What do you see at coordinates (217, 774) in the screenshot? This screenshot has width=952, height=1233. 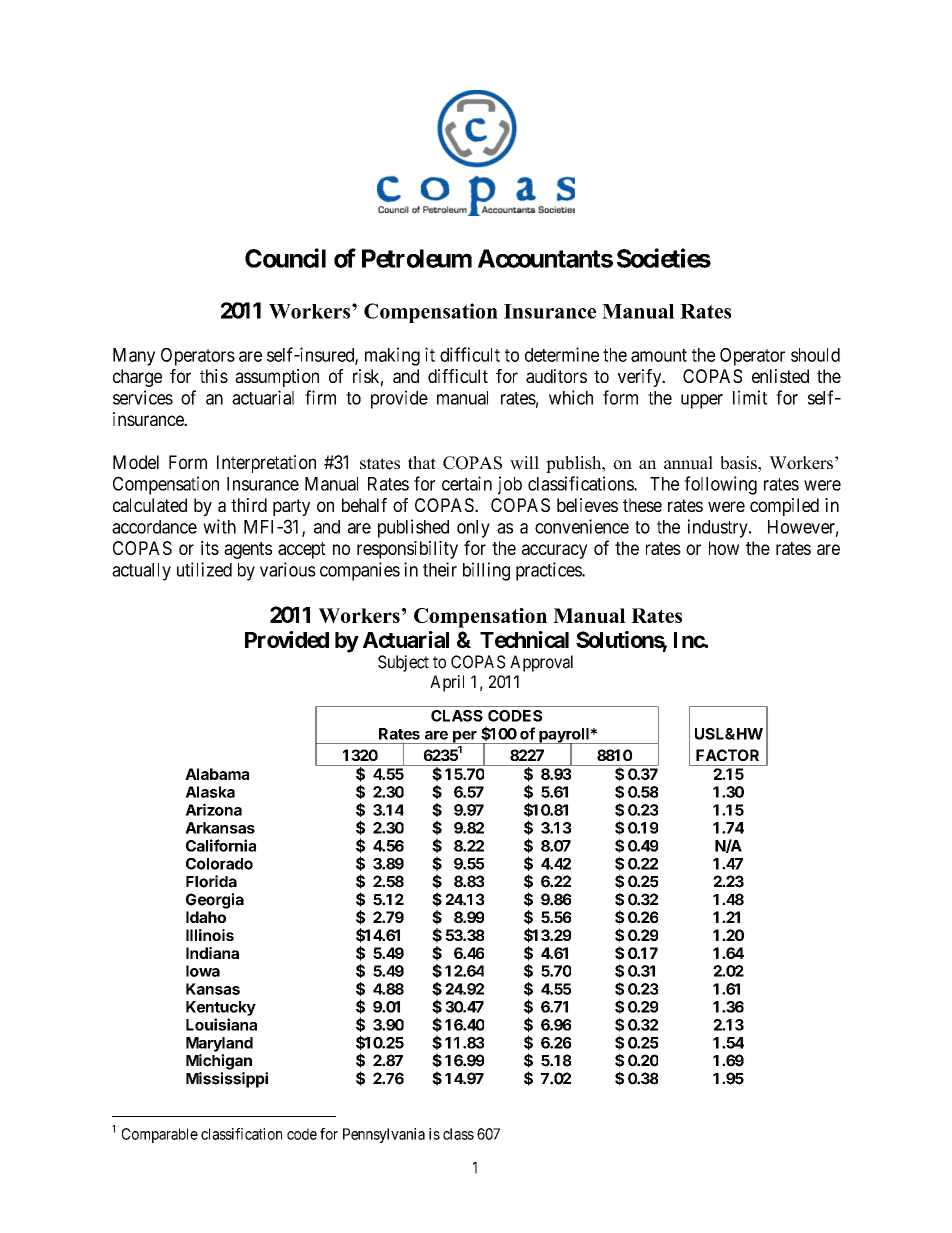 I see `Alabama` at bounding box center [217, 774].
